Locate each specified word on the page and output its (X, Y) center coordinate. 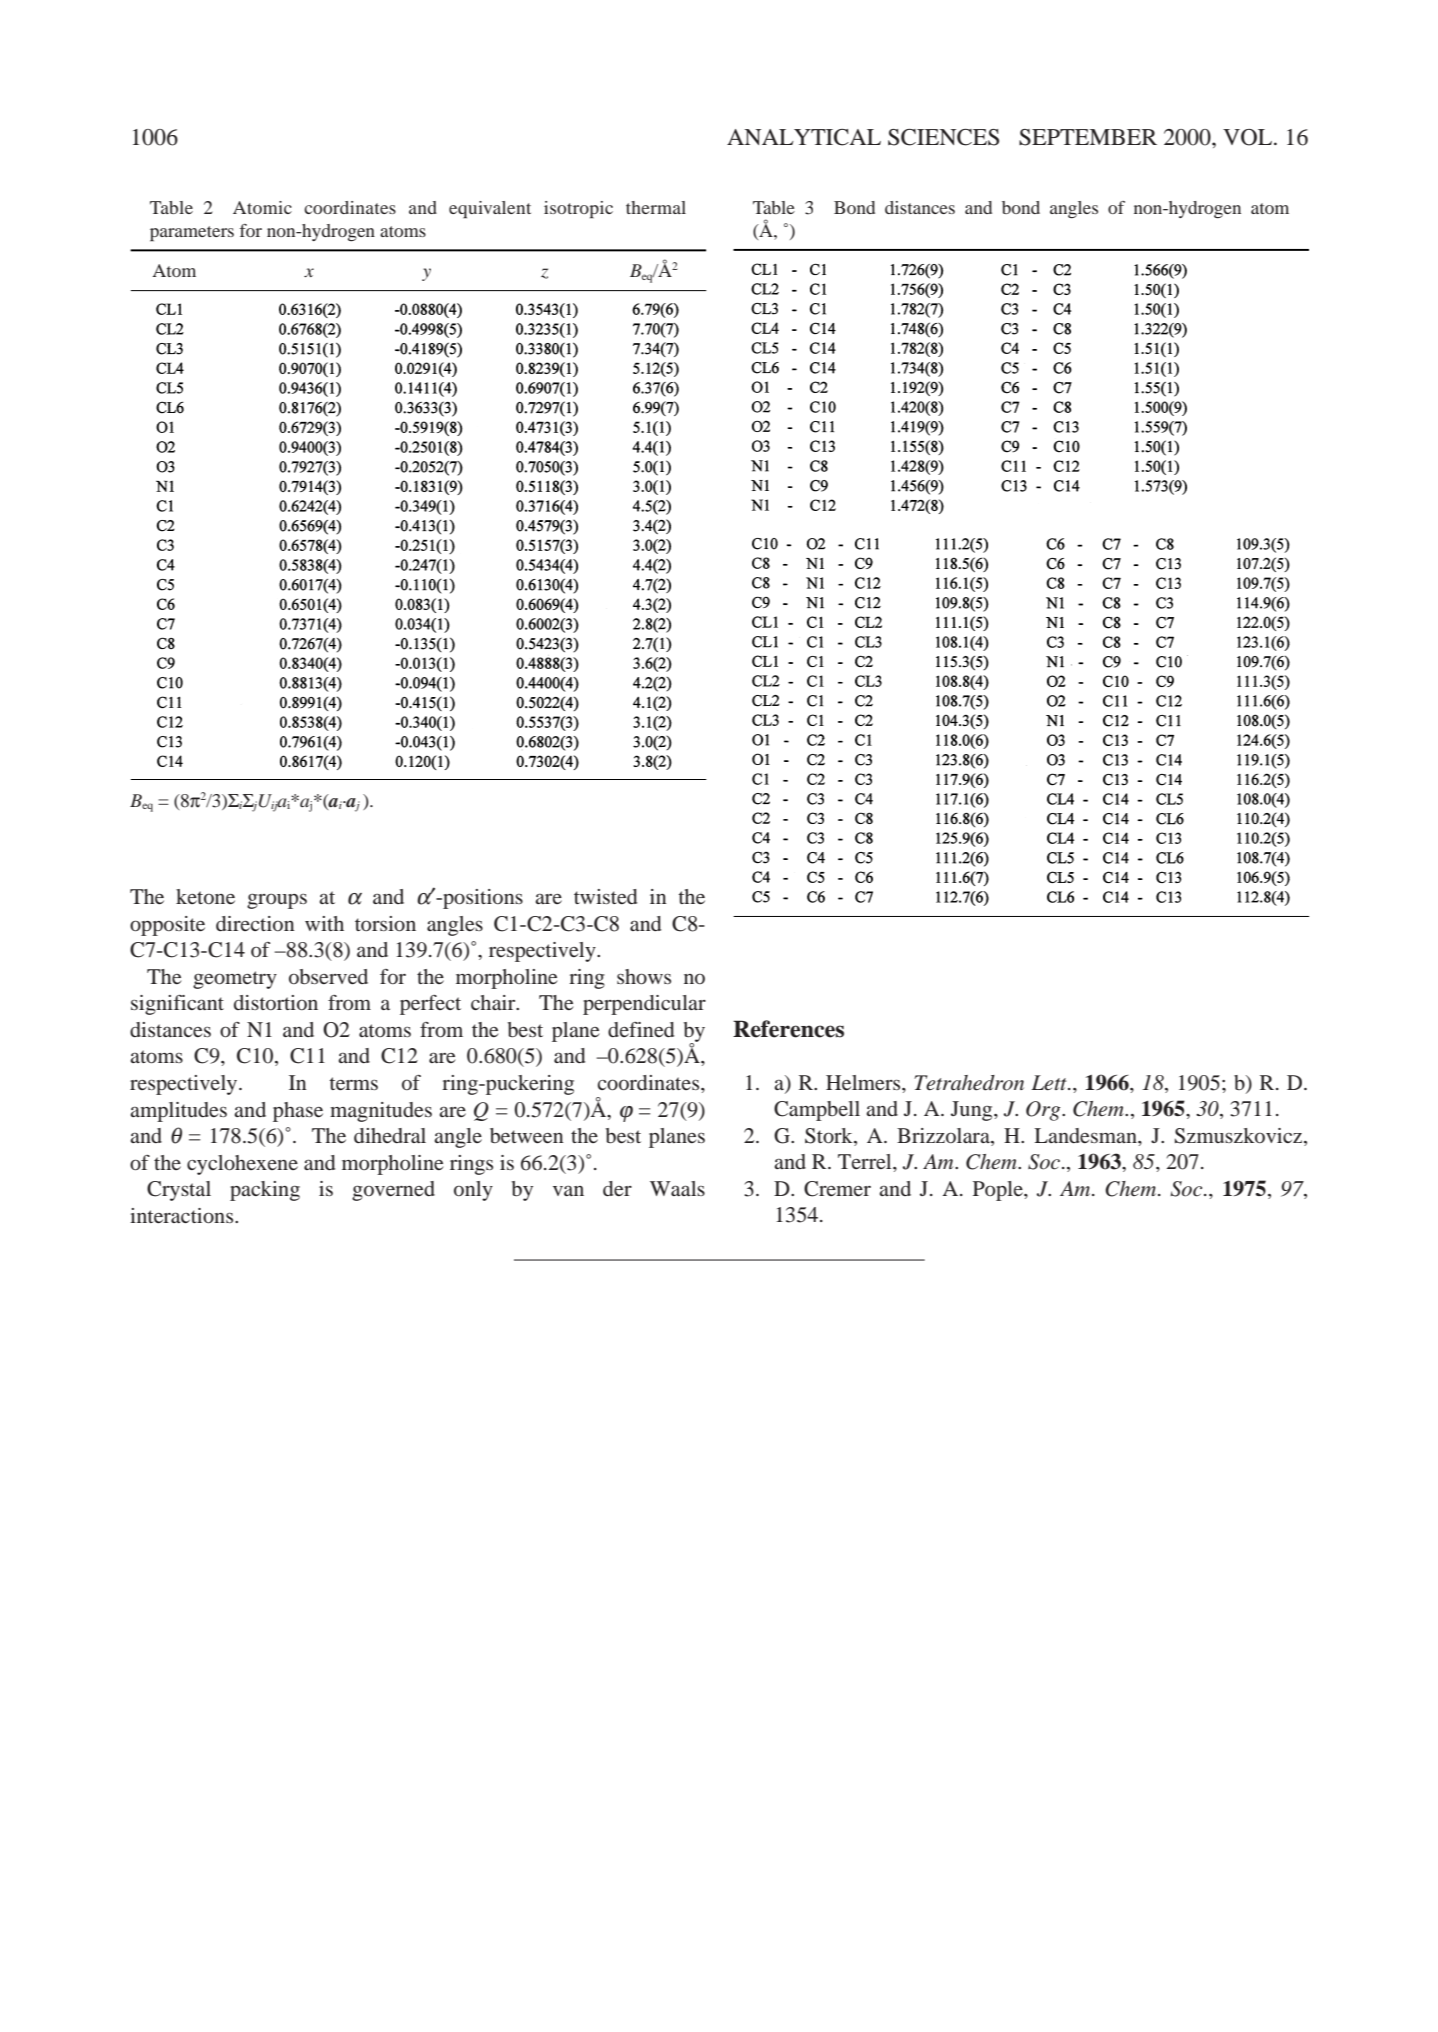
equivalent (490, 210)
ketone (205, 896)
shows (644, 976)
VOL (1249, 137)
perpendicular (644, 1005)
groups (277, 901)
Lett (1050, 1083)
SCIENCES (943, 137)
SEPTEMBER (1088, 137)
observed (328, 976)
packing (265, 1191)
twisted (605, 896)
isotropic (578, 210)
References (788, 1029)
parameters (192, 234)
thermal (656, 207)
